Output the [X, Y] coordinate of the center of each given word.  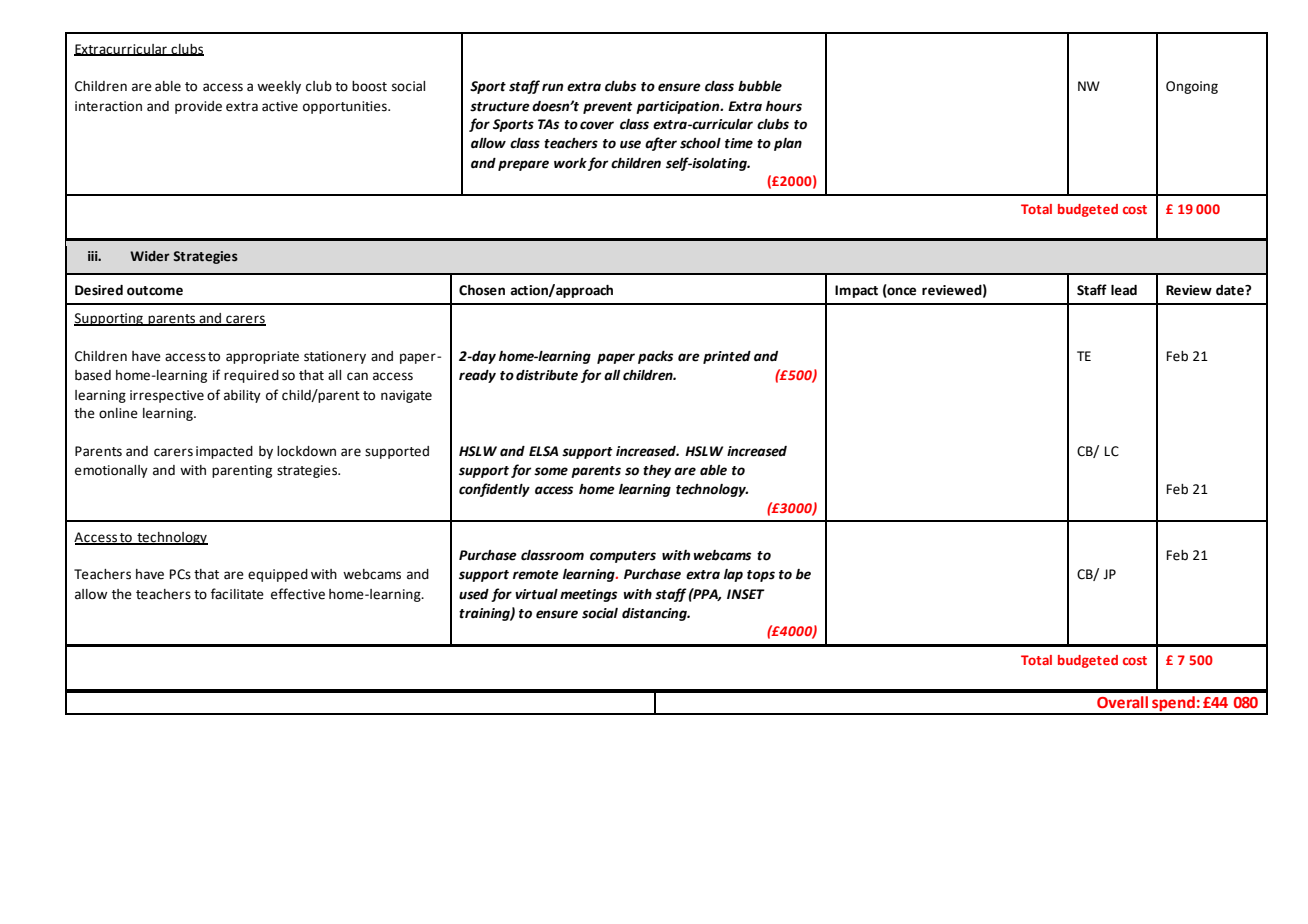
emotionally [111, 471]
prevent [608, 108]
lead [1124, 290]
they [657, 471]
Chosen [482, 290]
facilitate [237, 594]
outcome [155, 291]
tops [761, 576]
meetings [588, 595]
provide [198, 107]
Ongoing [1192, 87]
